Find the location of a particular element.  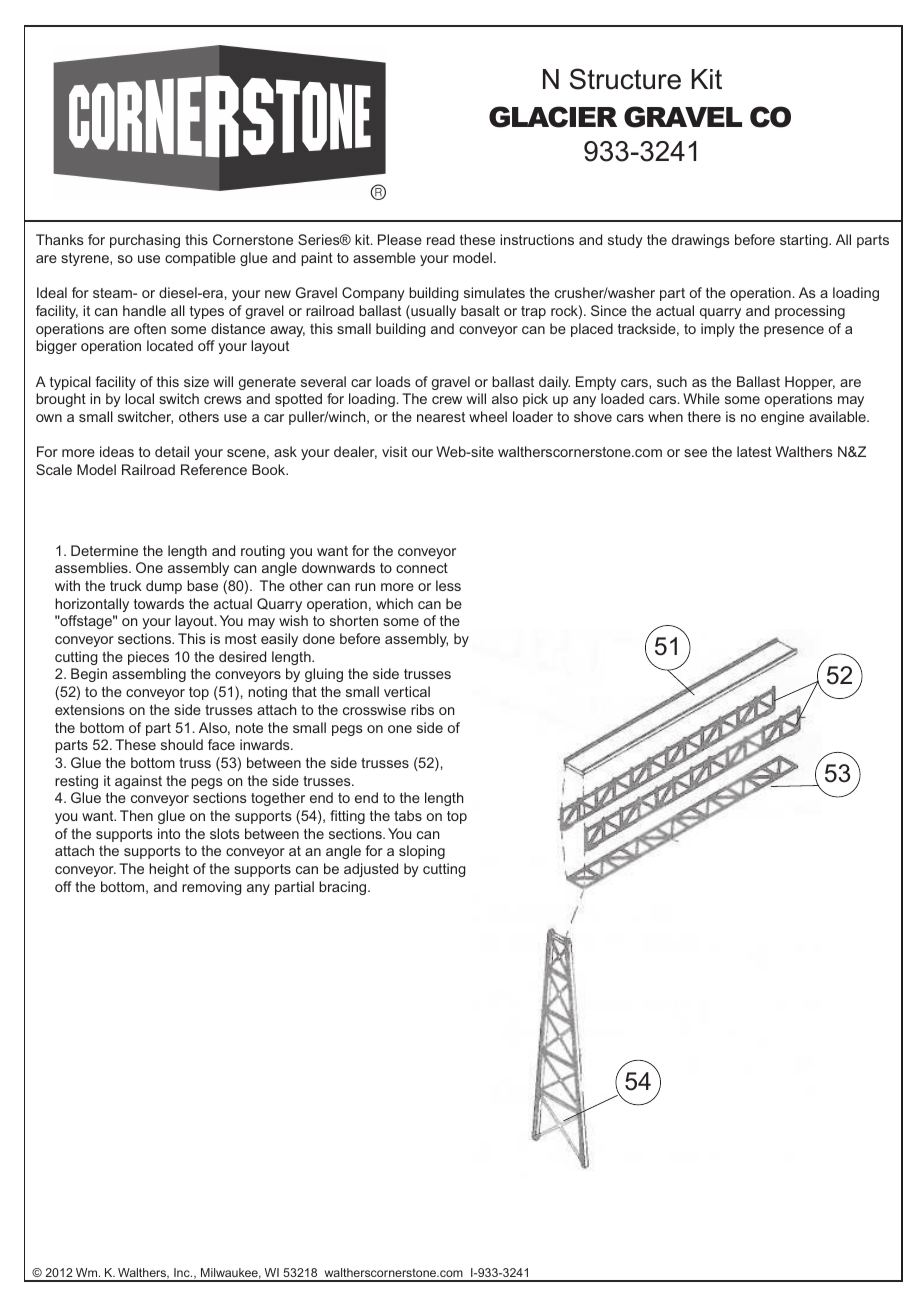

detail is located at coordinates (172, 451).
